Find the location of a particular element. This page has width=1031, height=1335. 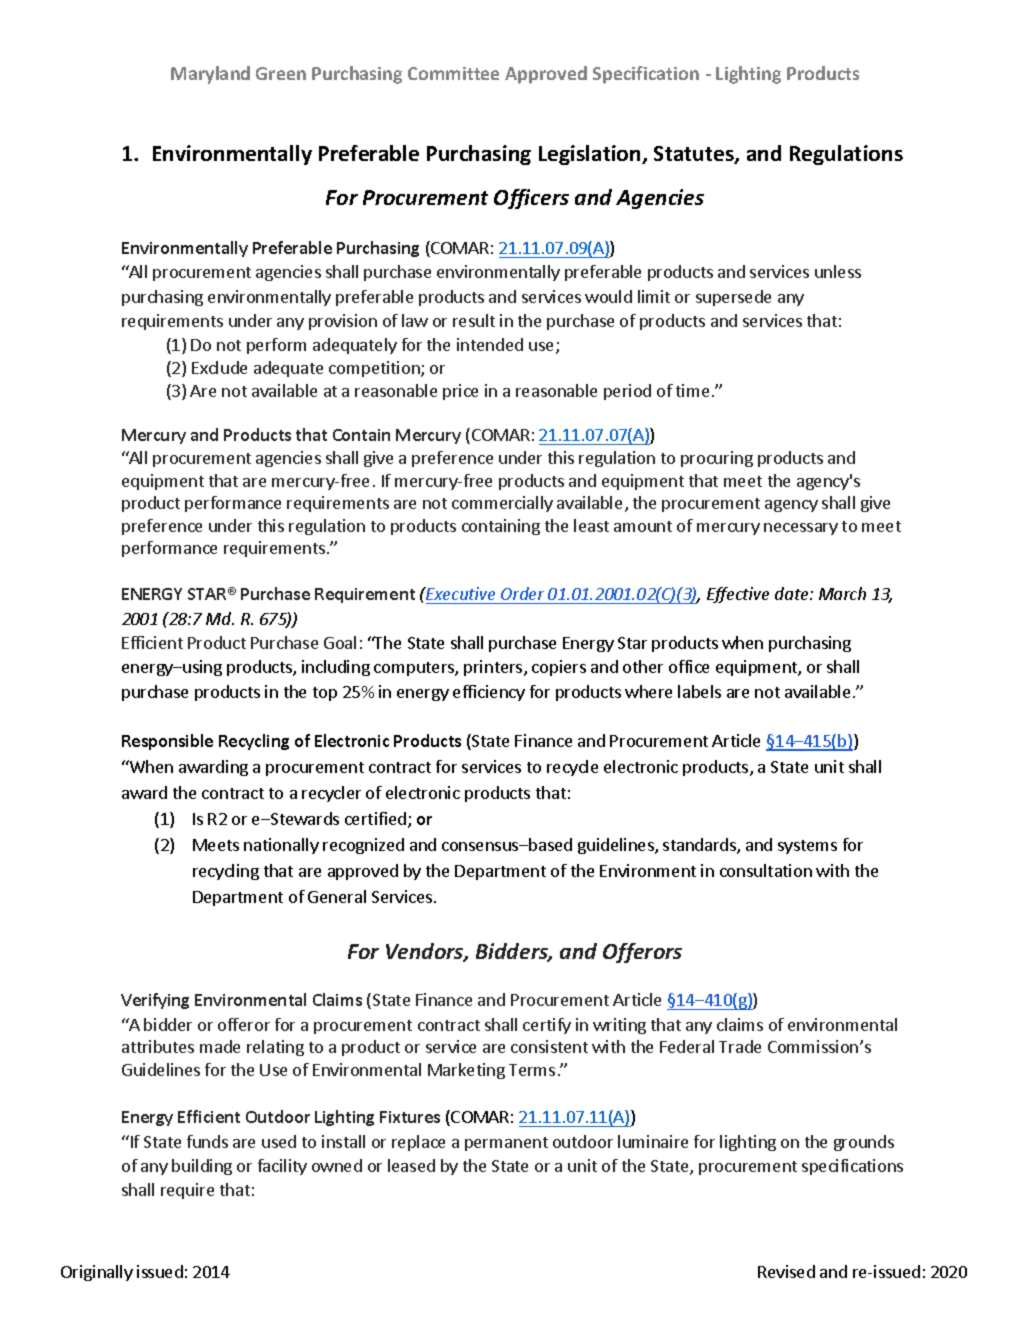

Committee is located at coordinates (453, 73).
